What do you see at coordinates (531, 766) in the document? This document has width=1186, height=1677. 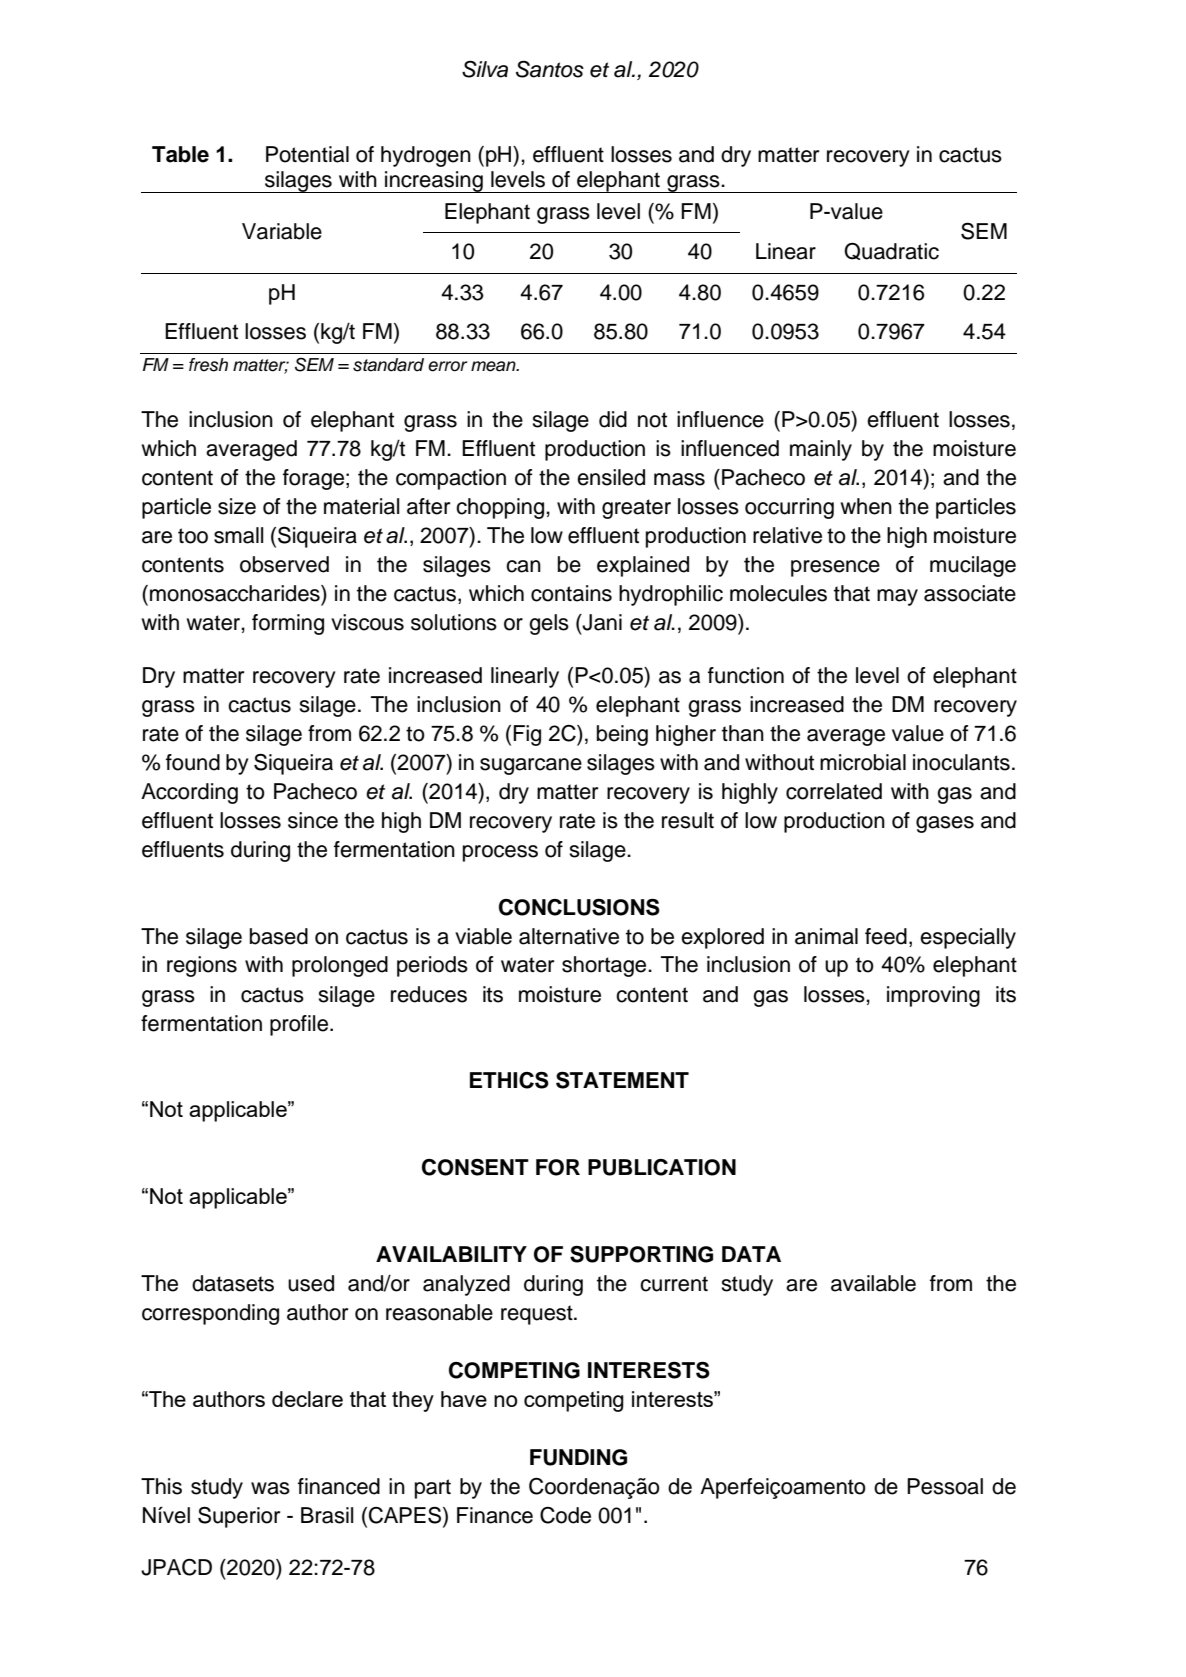 I see `sugarcane` at bounding box center [531, 766].
